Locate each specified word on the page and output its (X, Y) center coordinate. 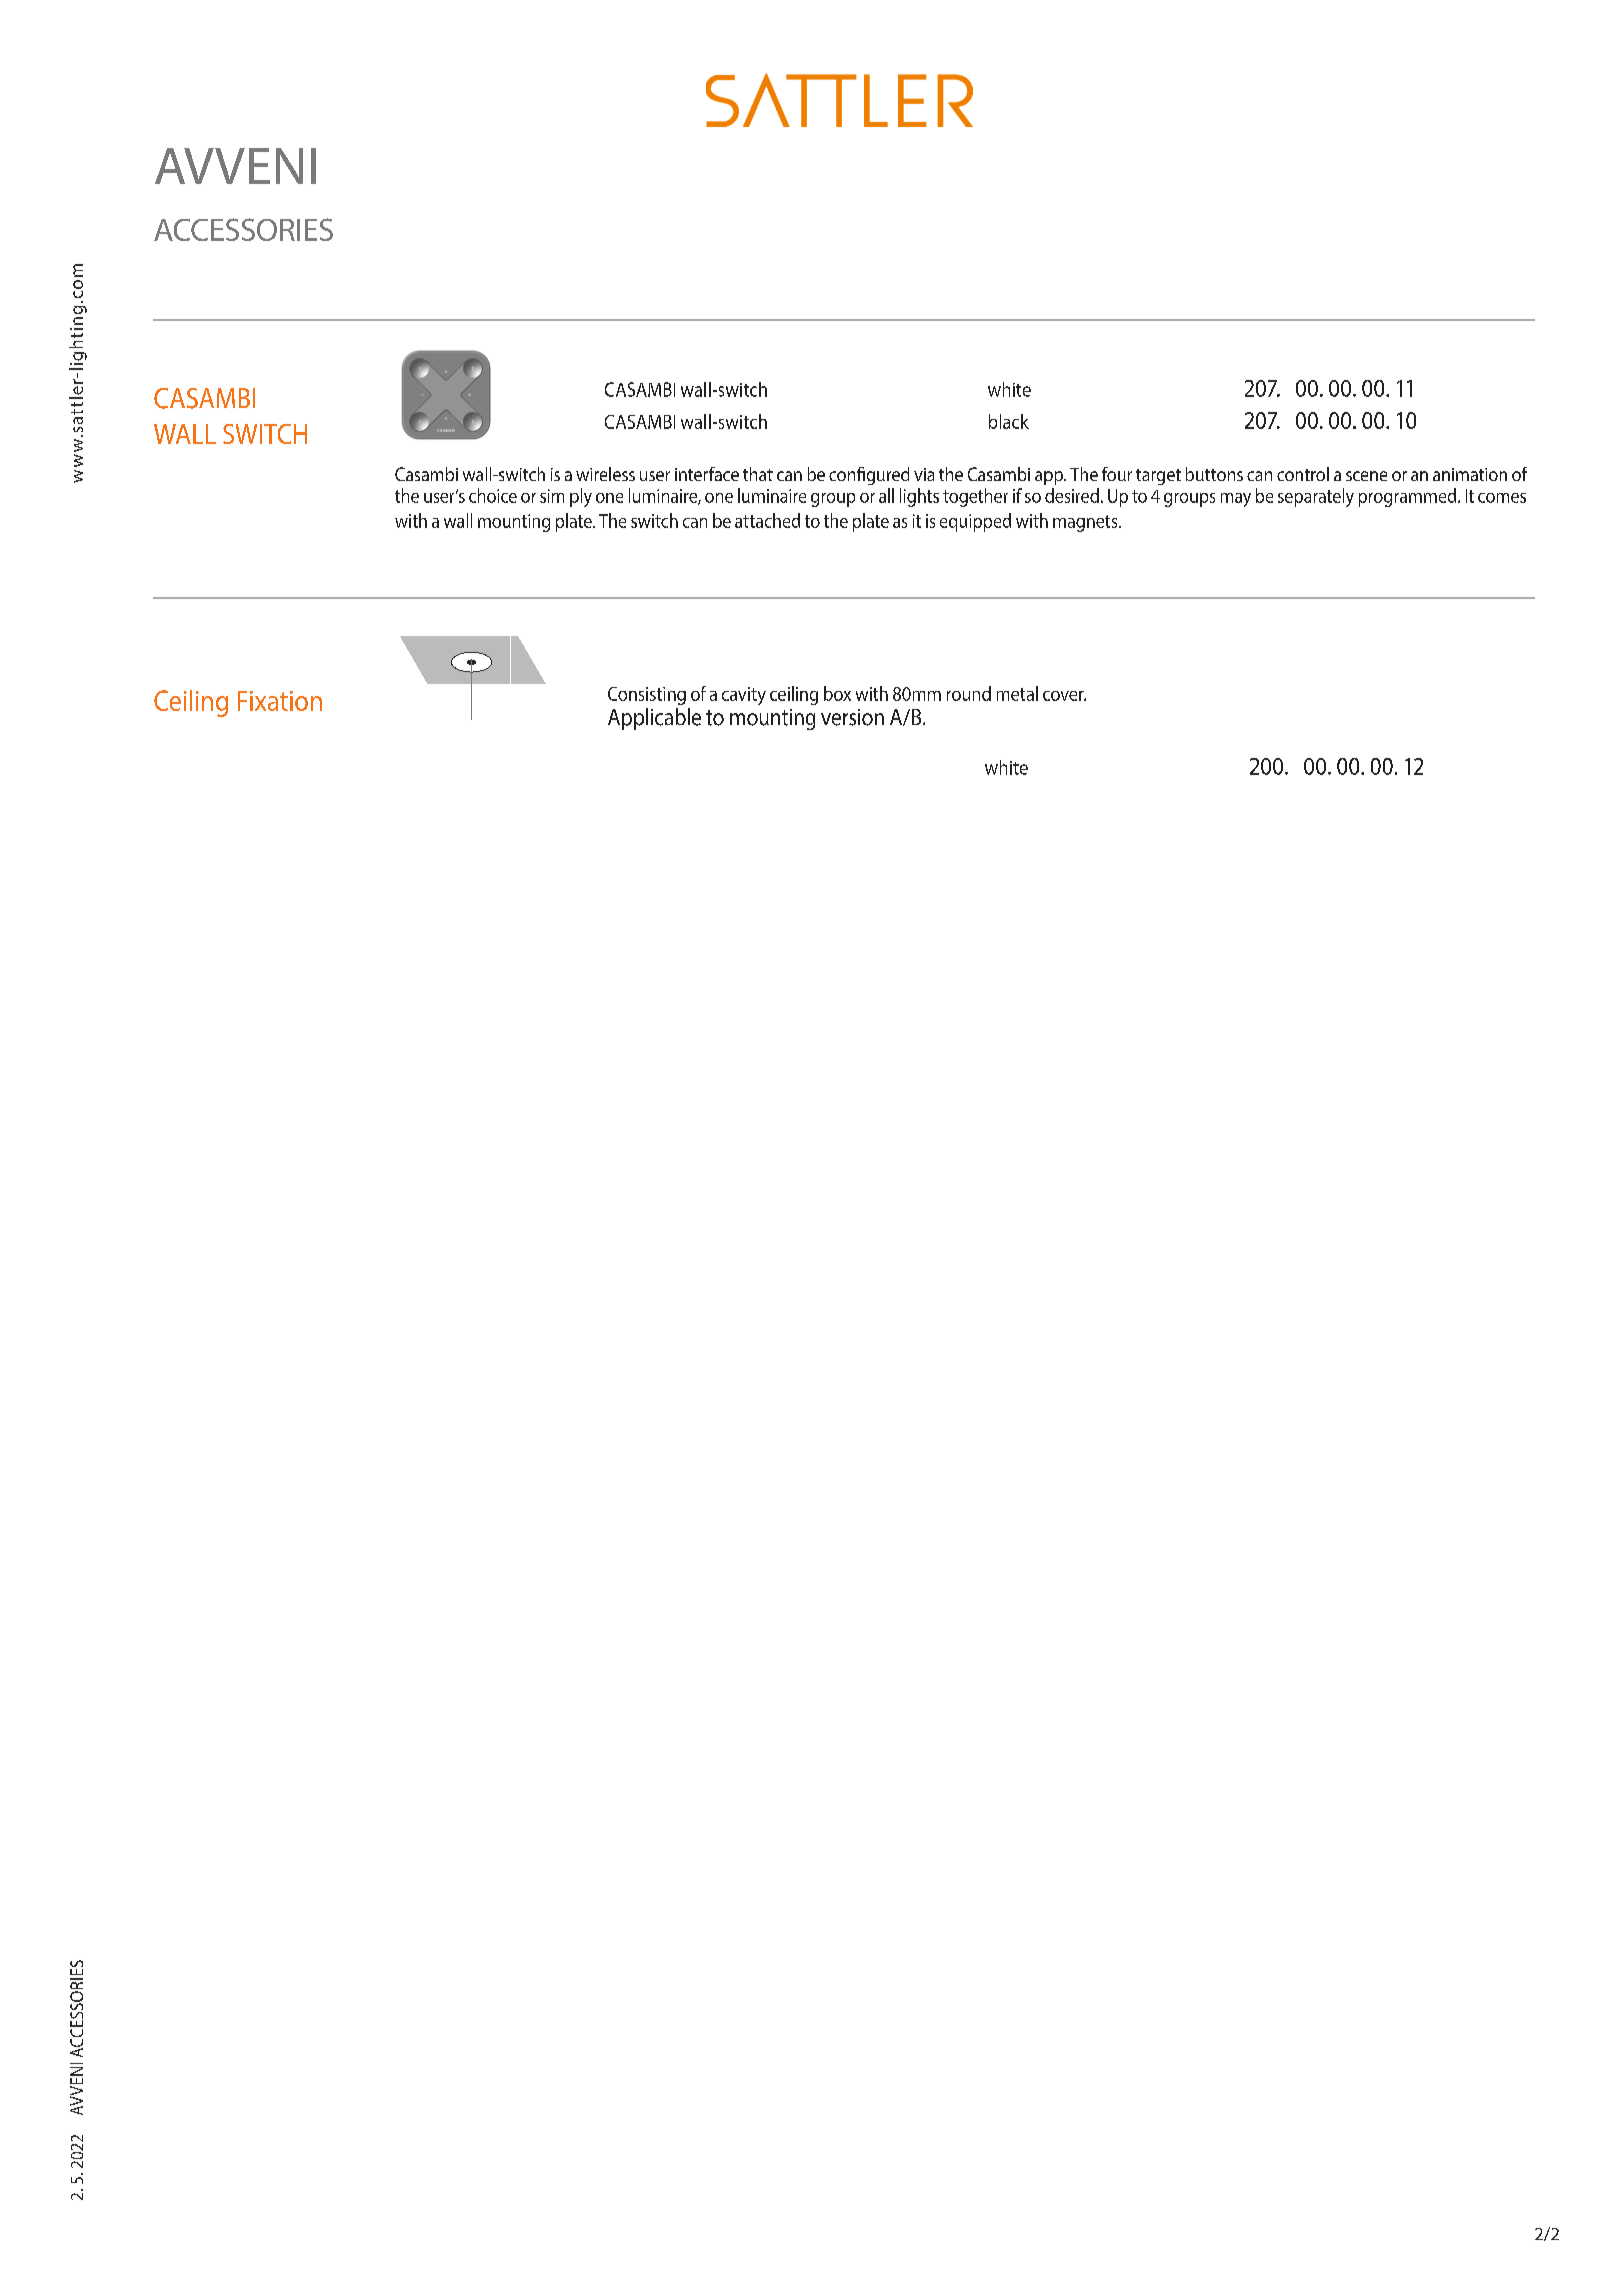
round (969, 693)
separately (1316, 497)
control (1303, 474)
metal (1017, 693)
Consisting (647, 696)
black (1009, 421)
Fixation (280, 701)
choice (493, 495)
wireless (605, 474)
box (837, 693)
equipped (975, 522)
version (852, 717)
